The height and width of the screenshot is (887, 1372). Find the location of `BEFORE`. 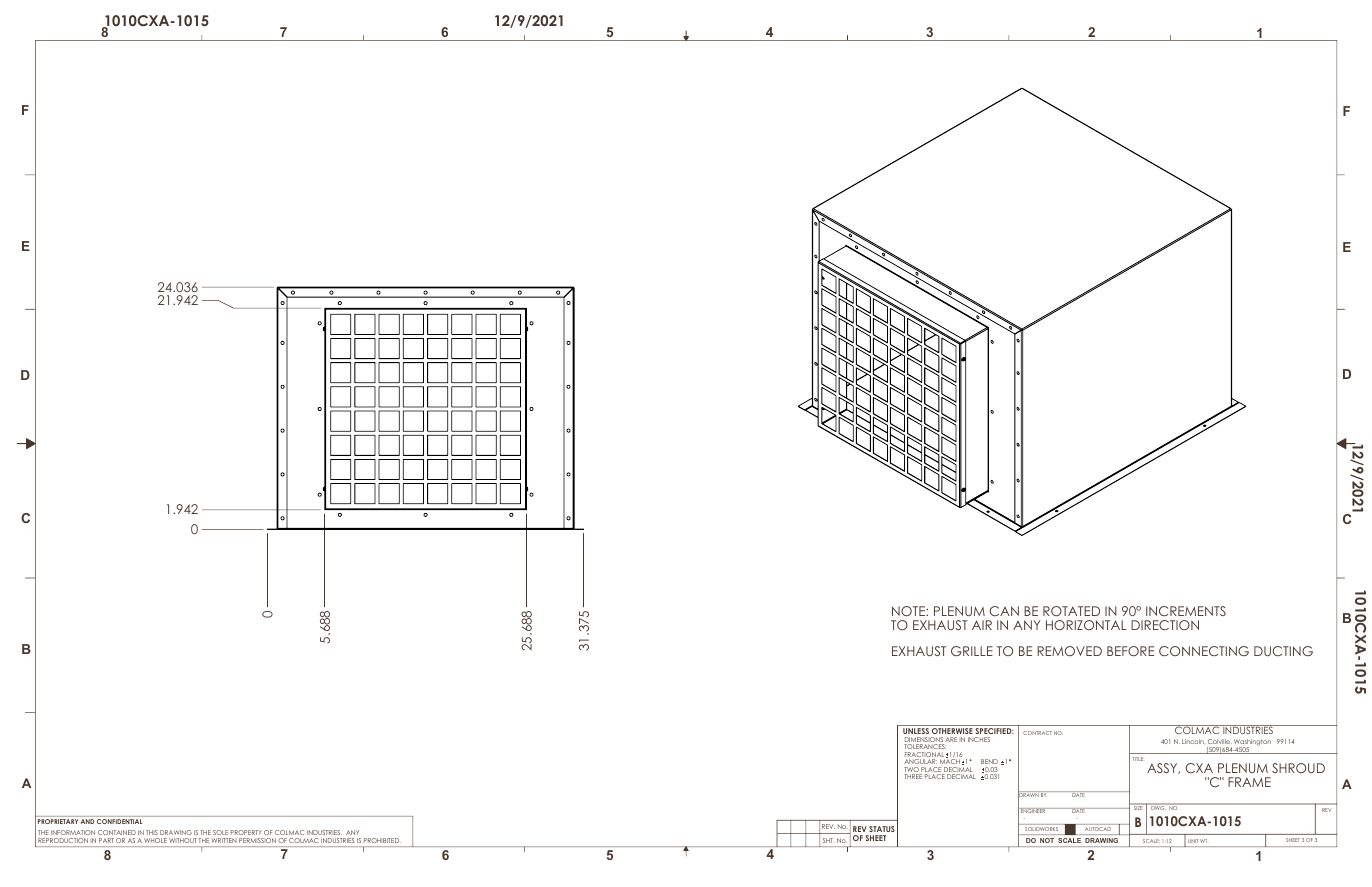

BEFORE is located at coordinates (1130, 651).
